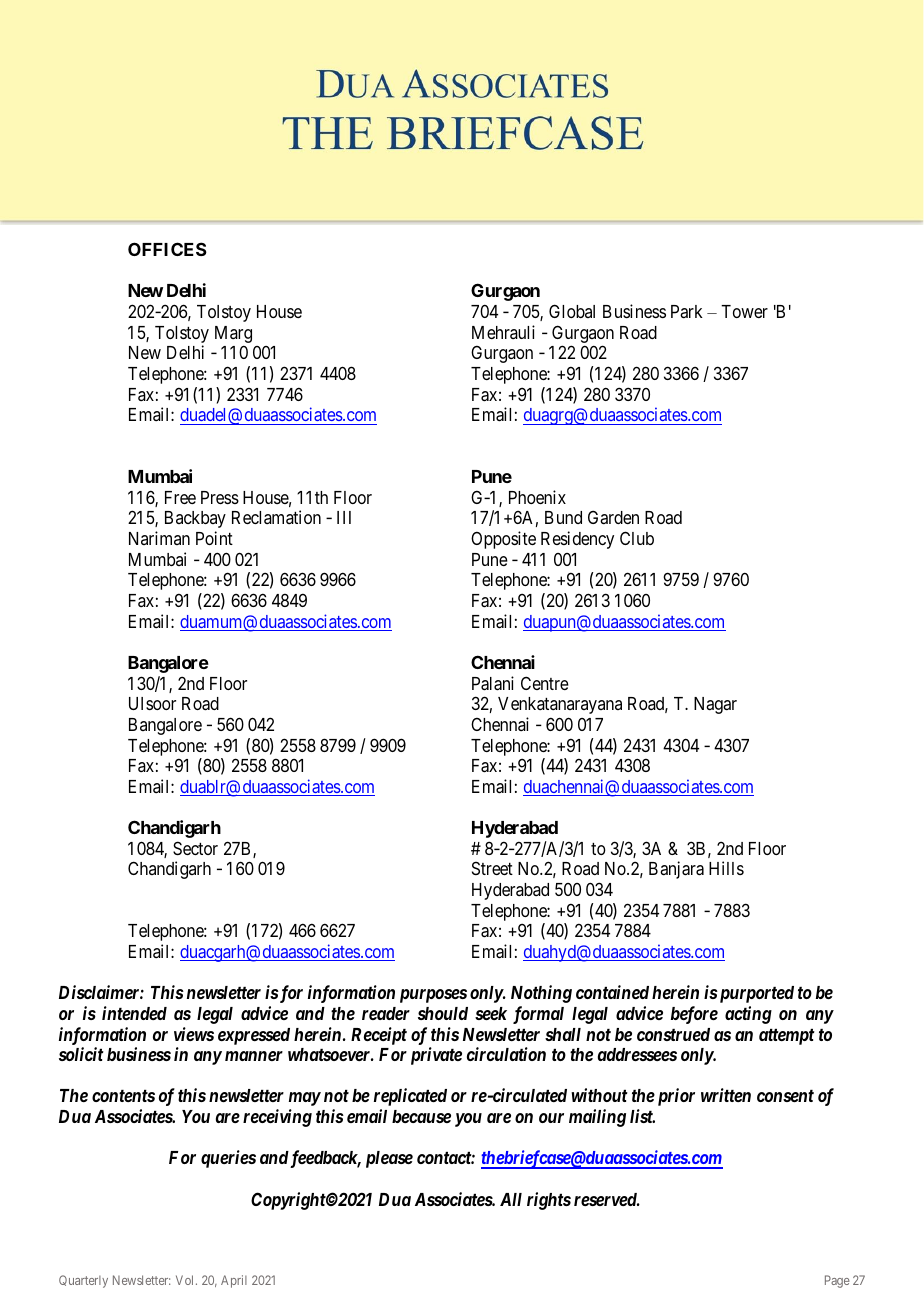 This page has height=1307, width=924. Describe the element at coordinates (744, 311) in the page. I see `Tower` at that location.
